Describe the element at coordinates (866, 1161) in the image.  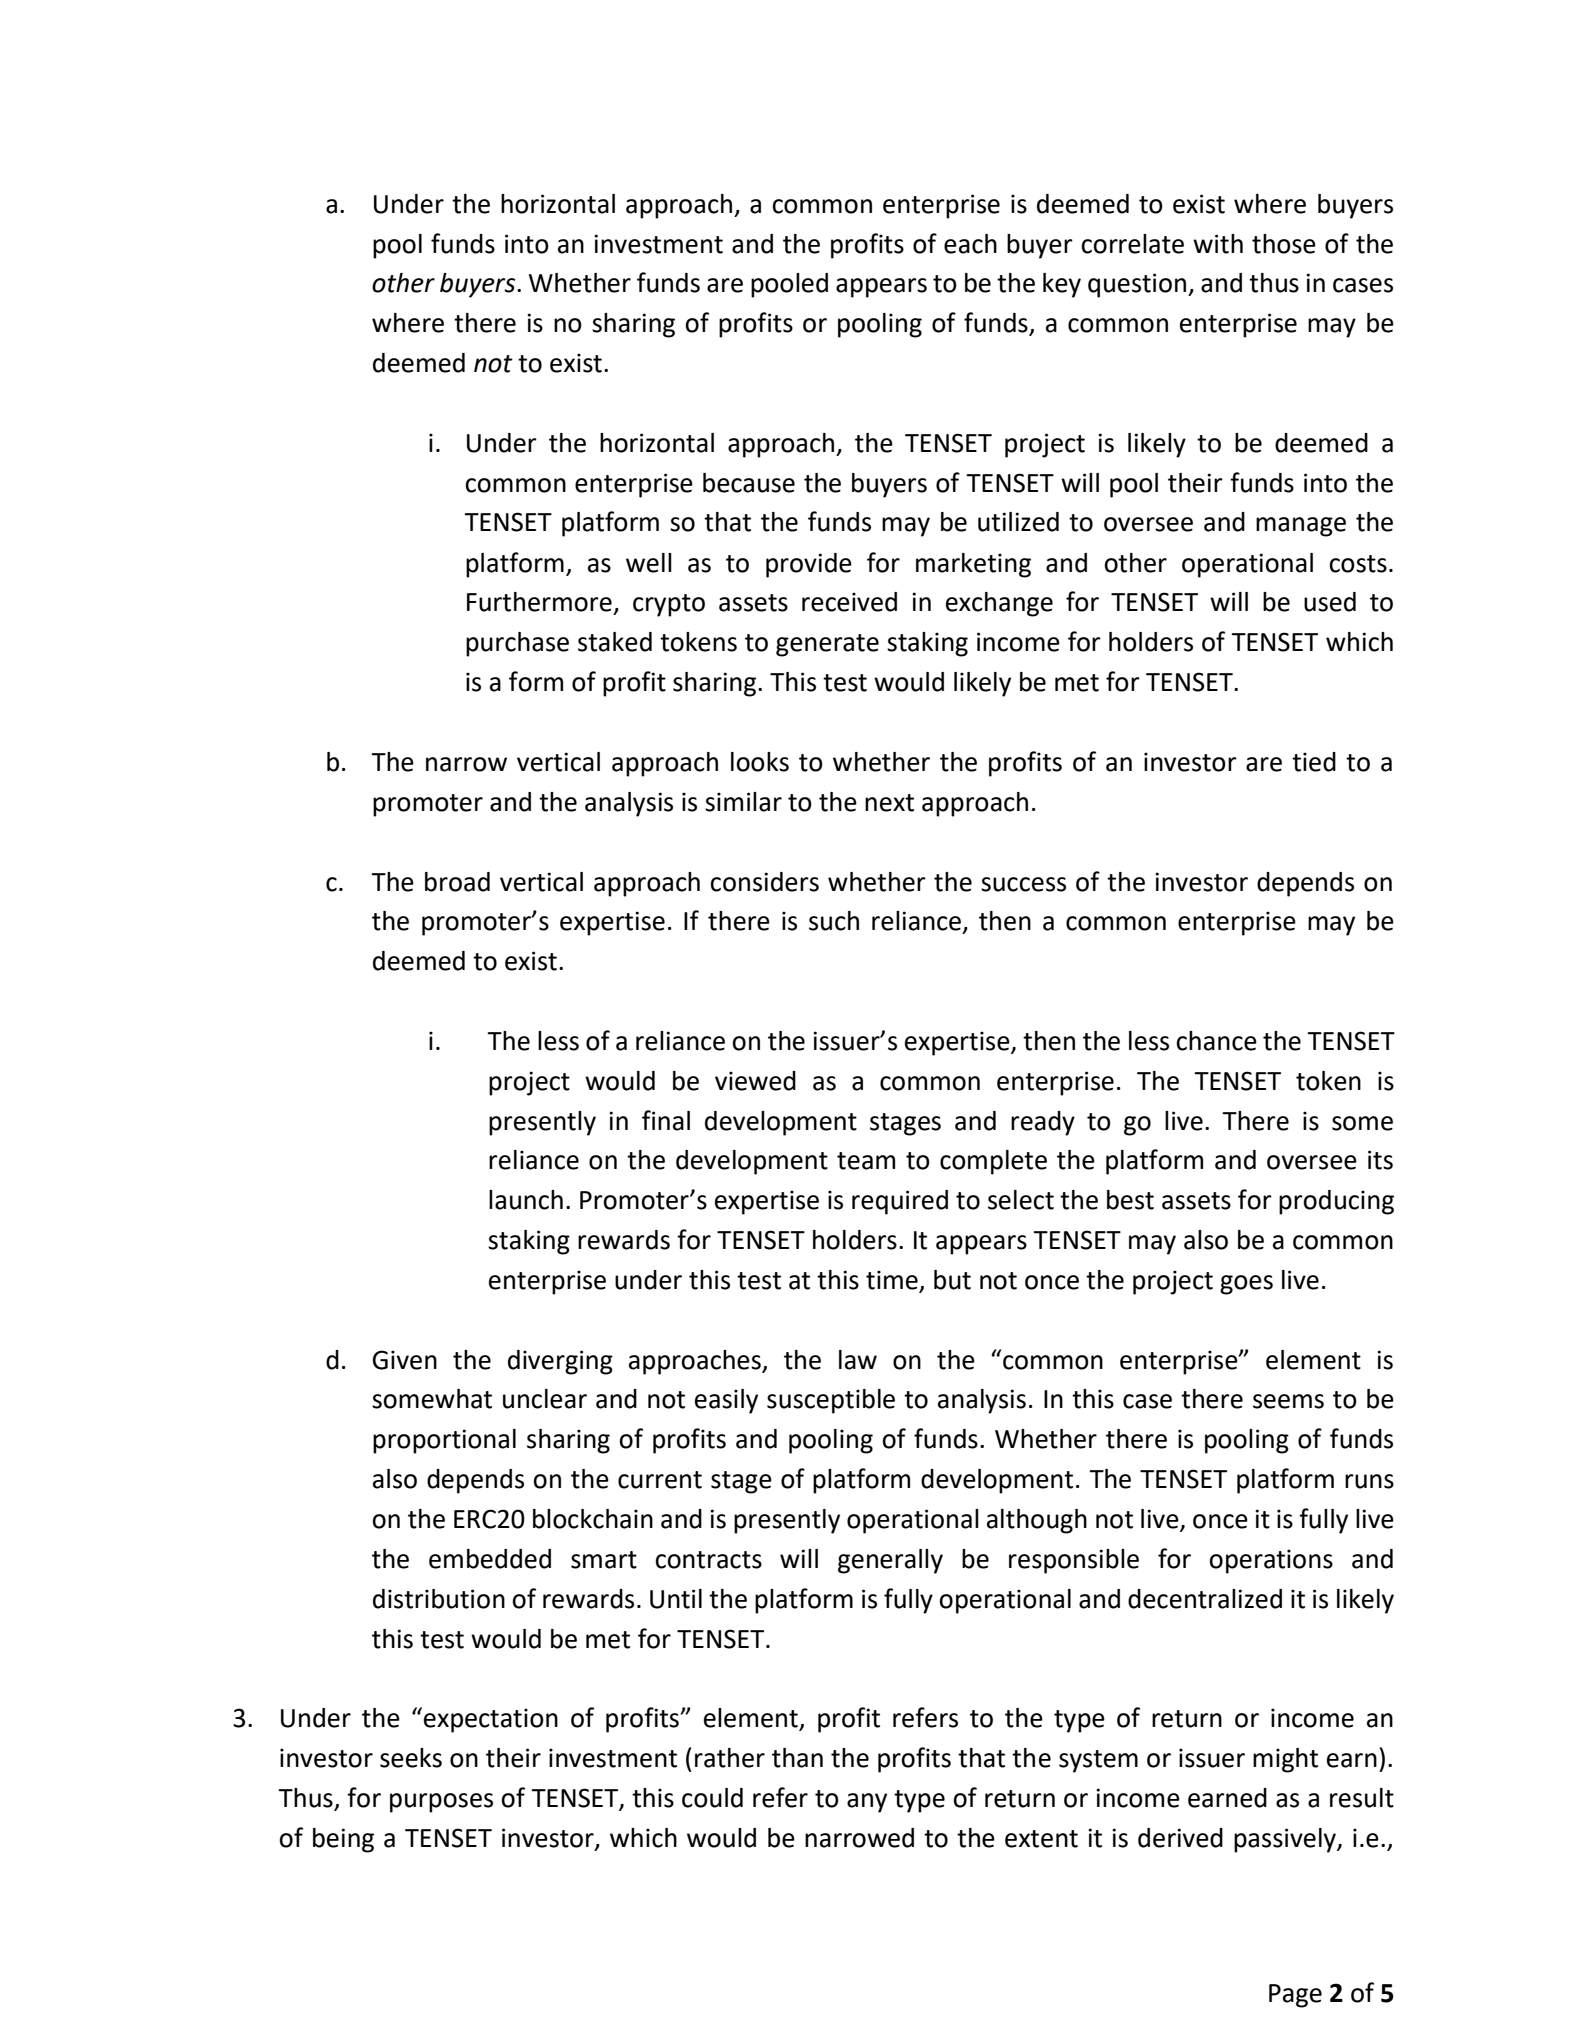
I see `team` at that location.
